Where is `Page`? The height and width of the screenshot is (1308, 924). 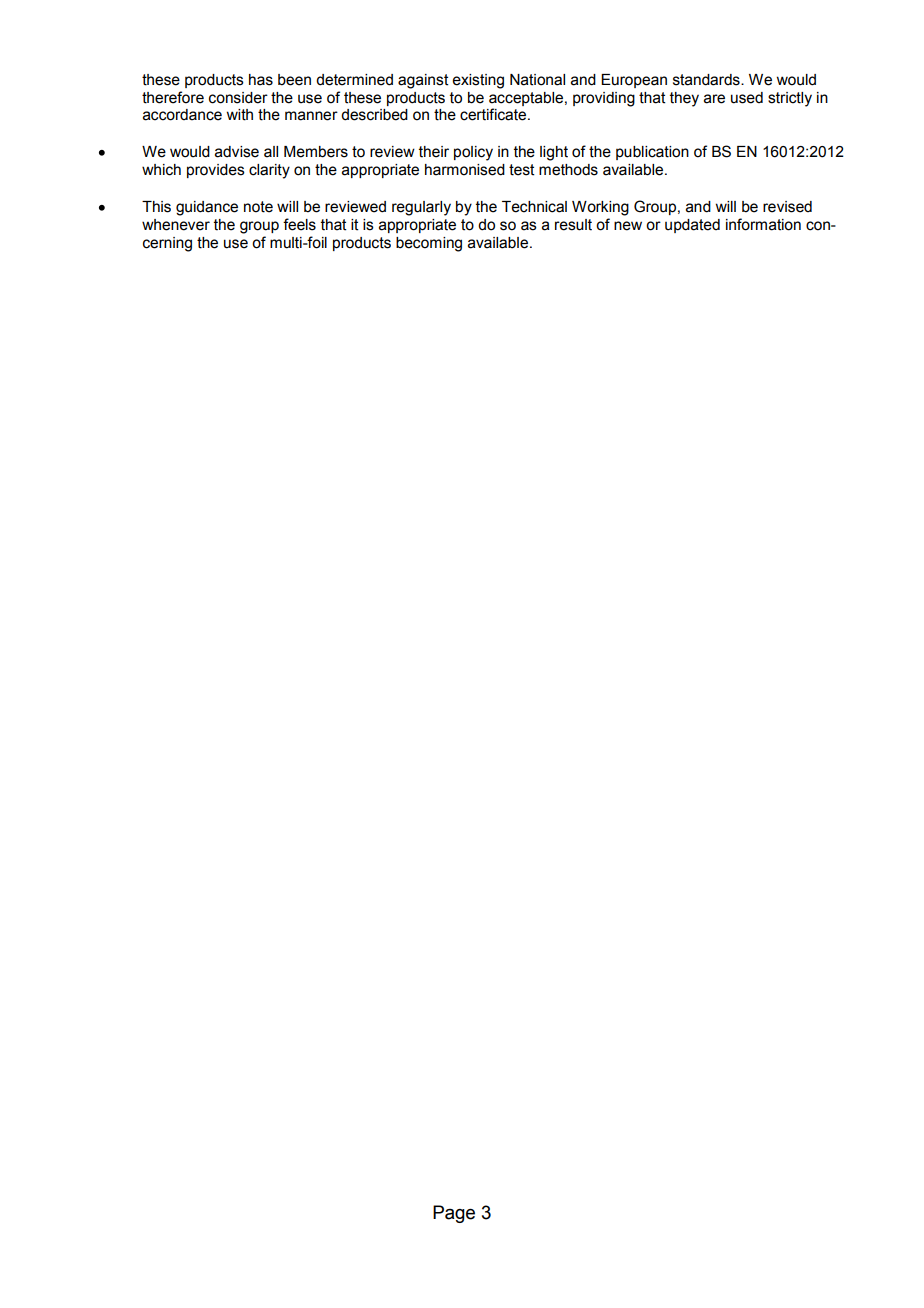 Page is located at coordinates (454, 1214).
